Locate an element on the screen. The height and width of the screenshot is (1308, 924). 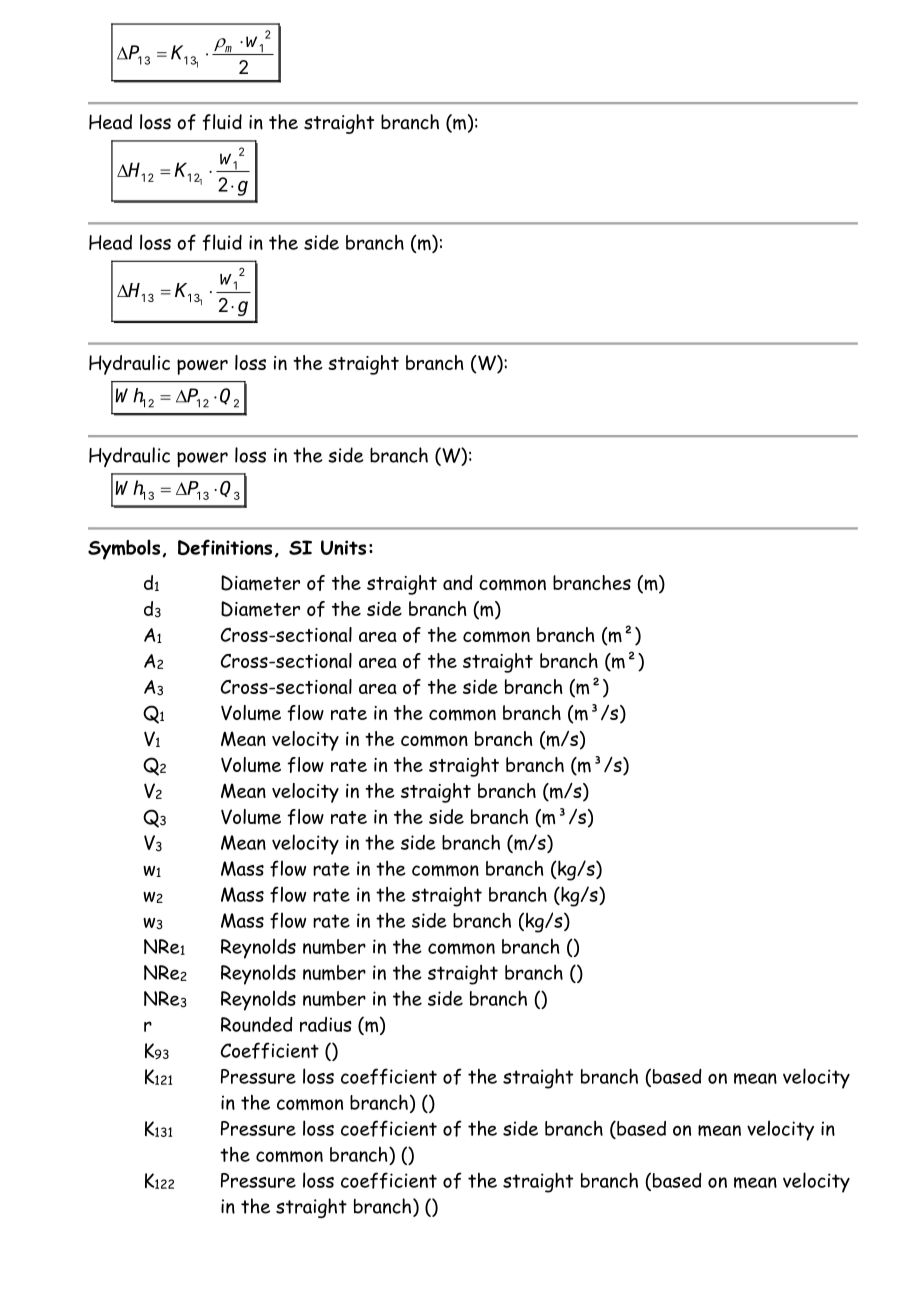
Definitions is located at coordinates (225, 547).
